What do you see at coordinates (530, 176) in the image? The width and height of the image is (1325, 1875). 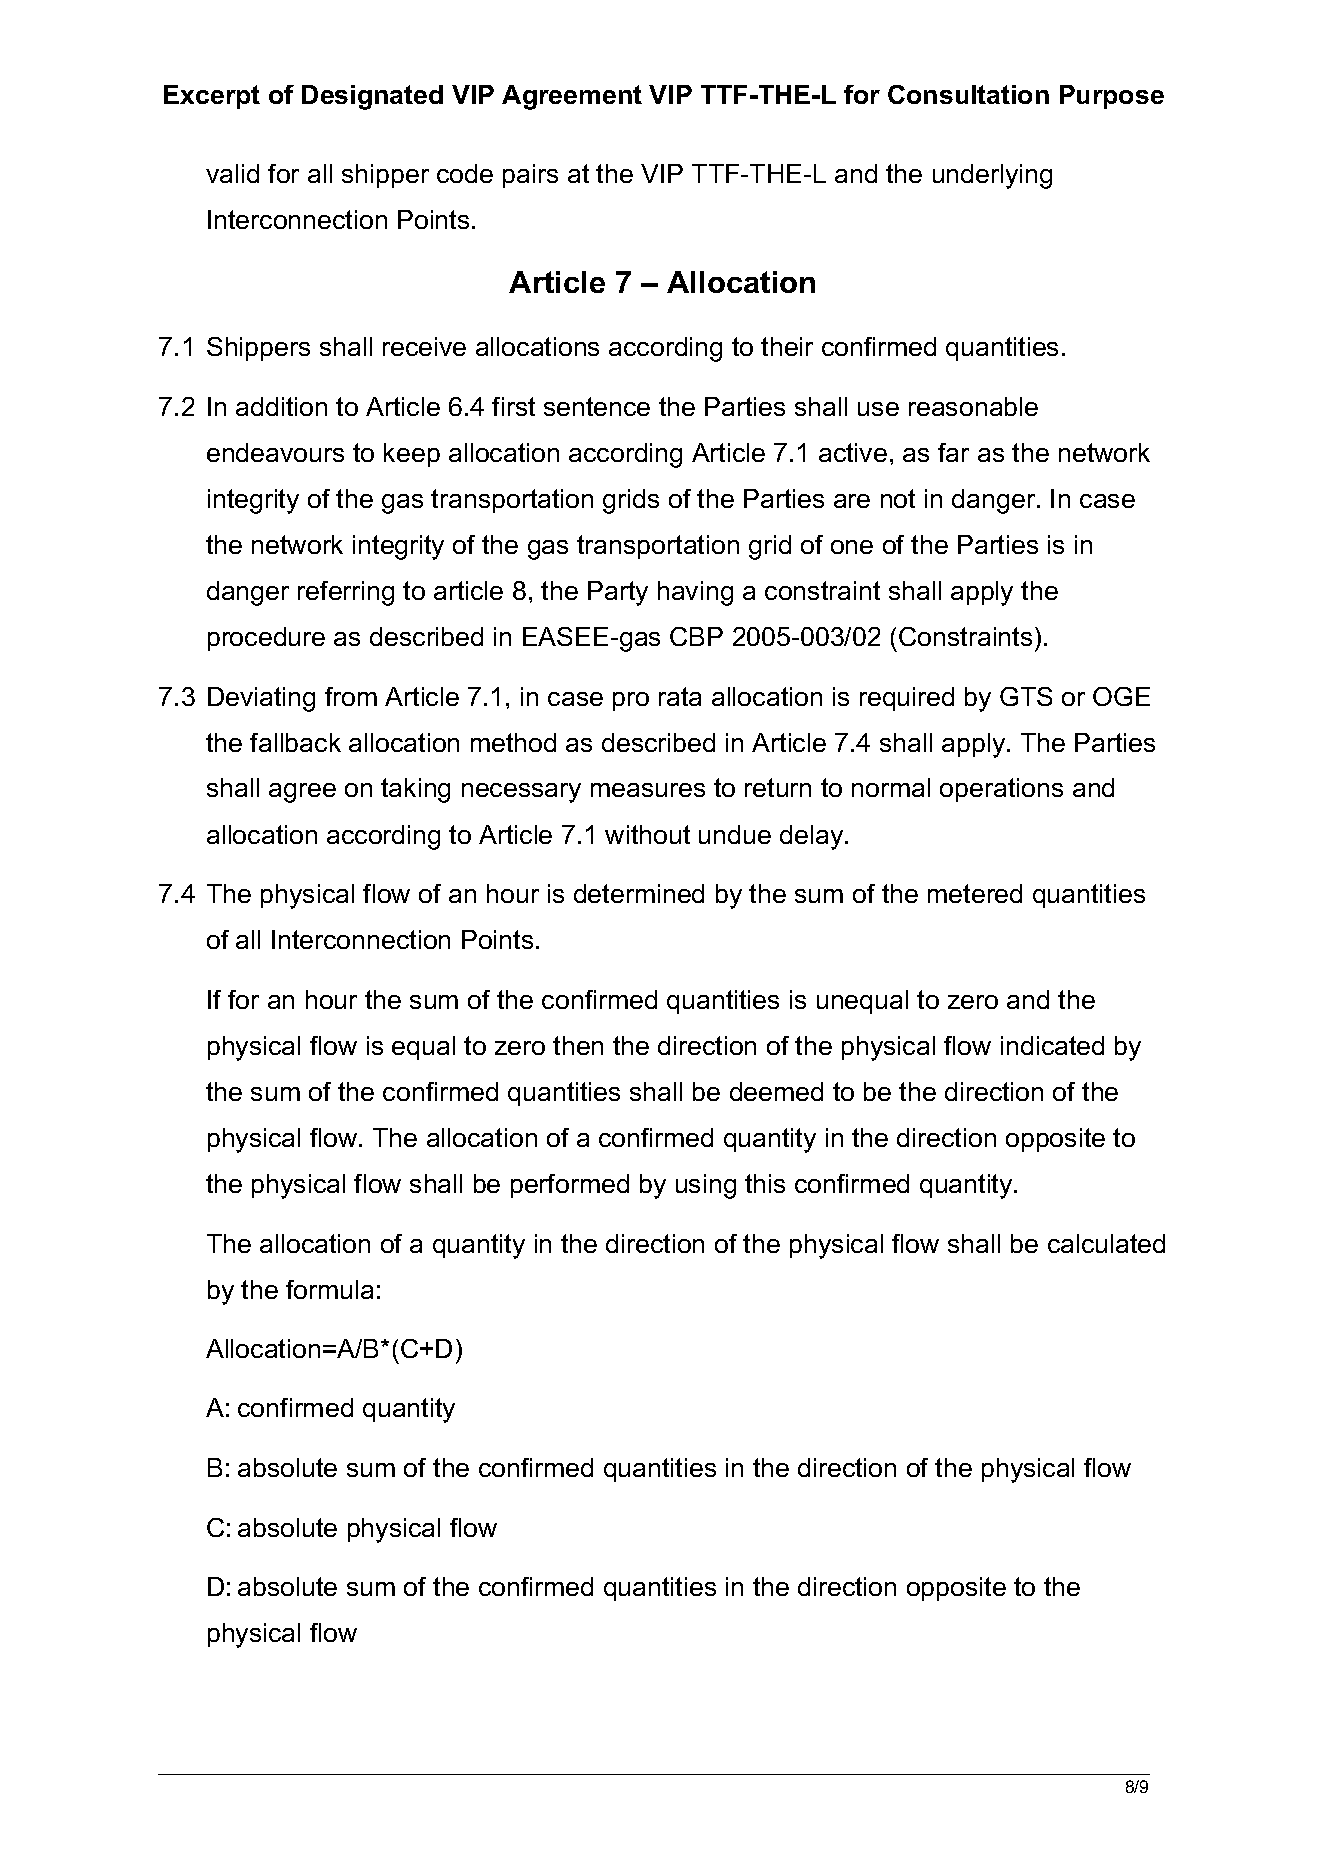 I see `pairs` at bounding box center [530, 176].
